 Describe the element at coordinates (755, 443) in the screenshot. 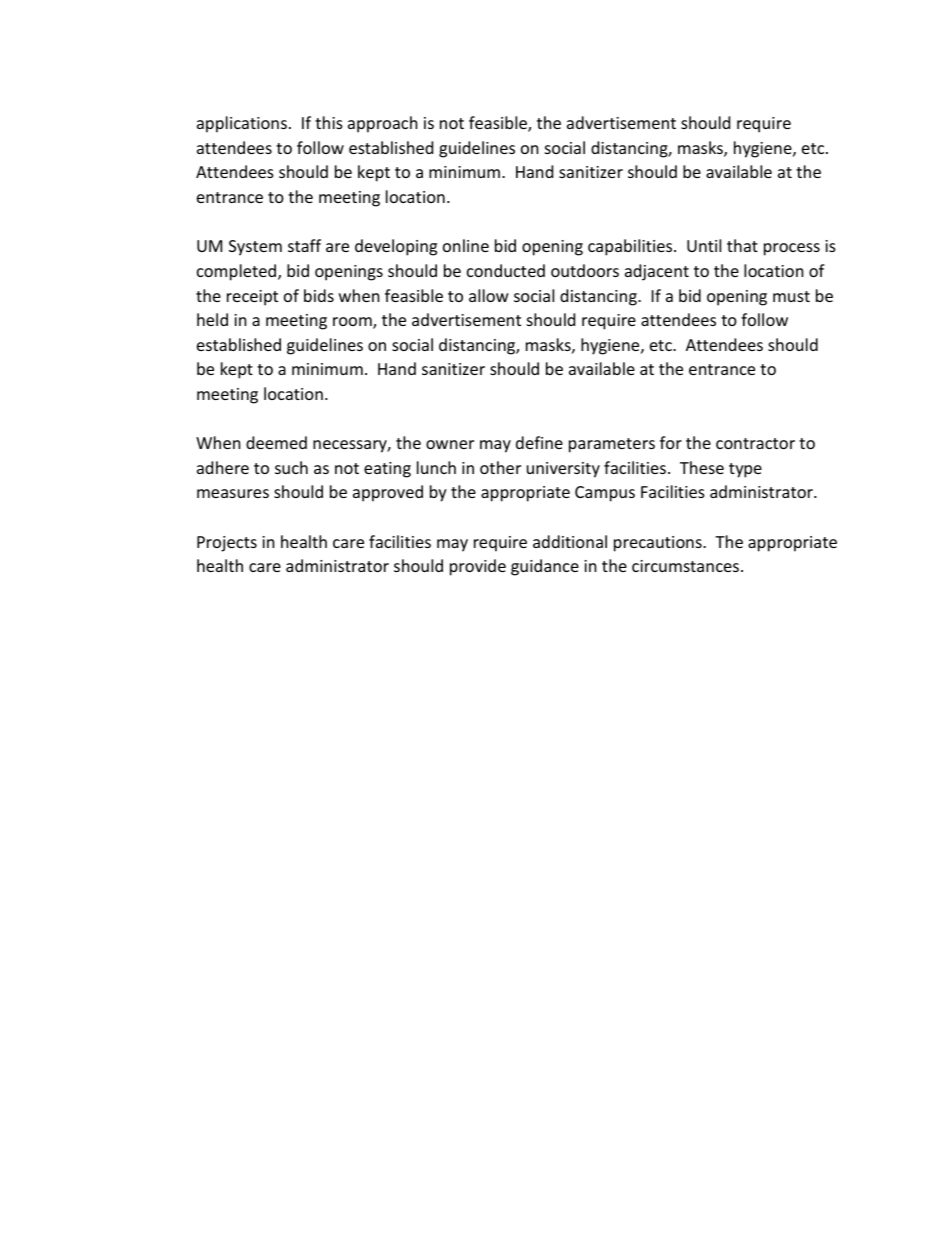

I see `contractor` at that location.
